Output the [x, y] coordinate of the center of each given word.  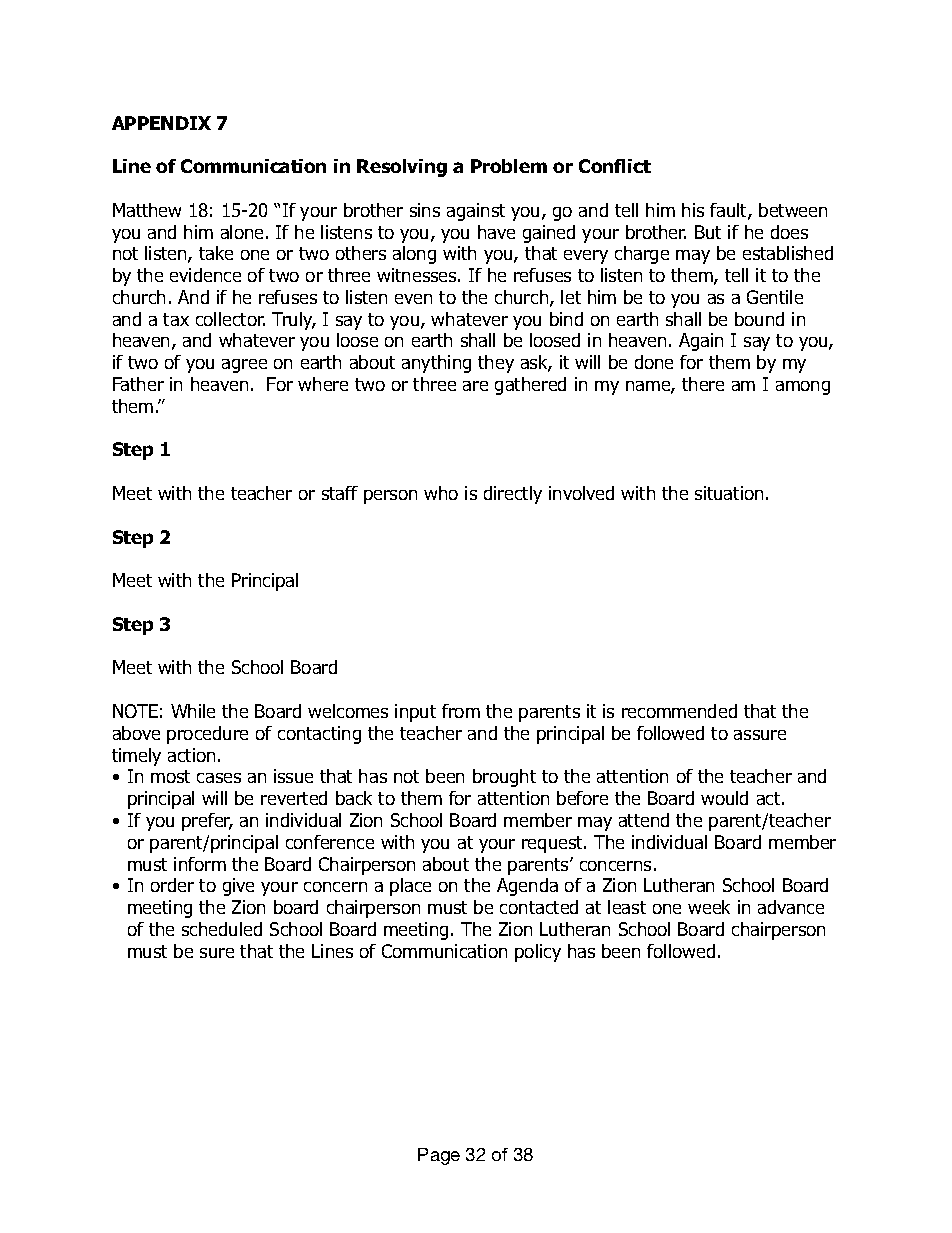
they [496, 364]
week [709, 907]
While [193, 711]
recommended [679, 711]
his [693, 210]
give [238, 887]
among [803, 388]
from [461, 711]
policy [538, 953]
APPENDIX [161, 123]
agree [244, 366]
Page [439, 1156]
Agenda [527, 887]
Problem [509, 166]
